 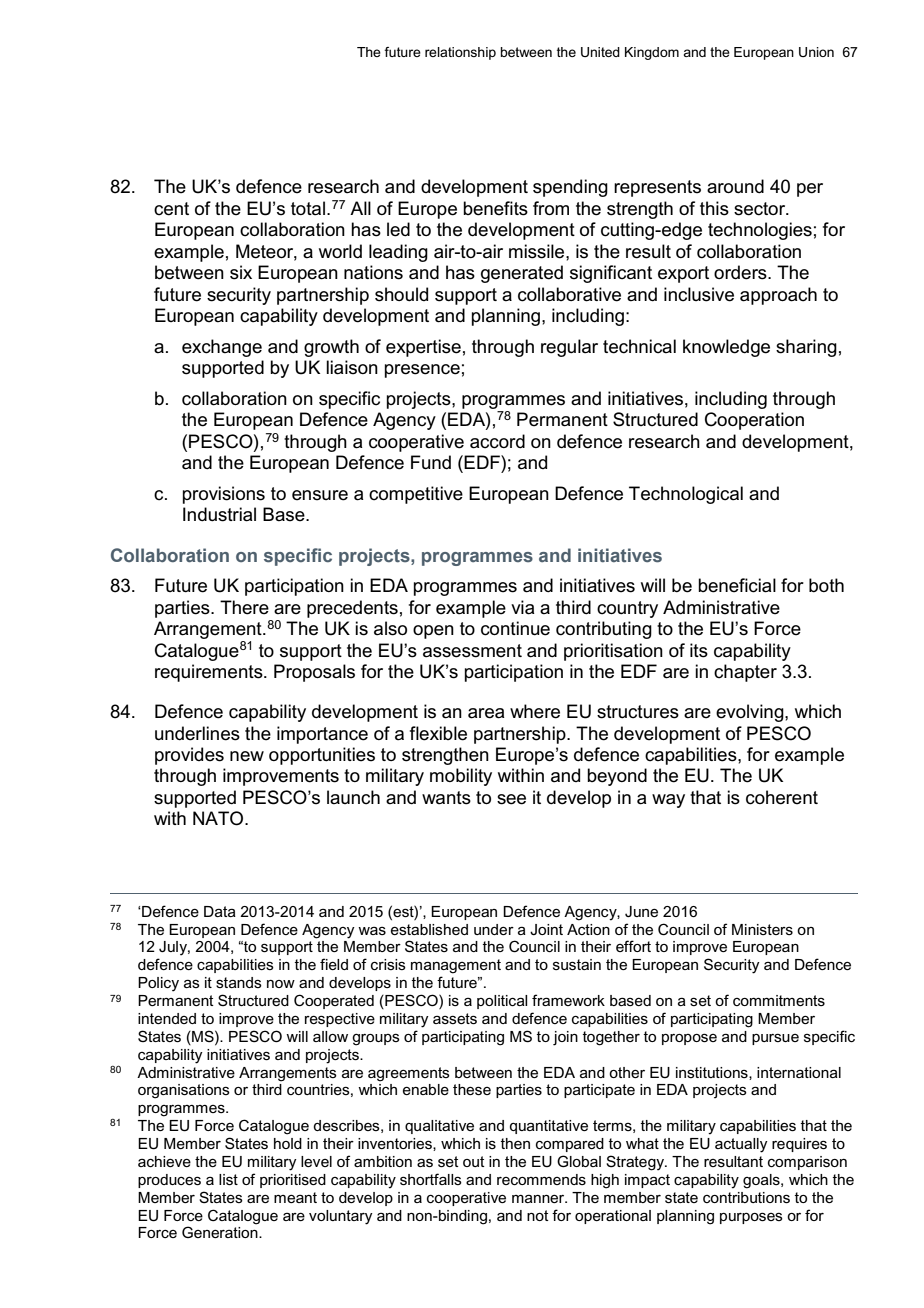 I want to click on cent, so click(x=171, y=209).
